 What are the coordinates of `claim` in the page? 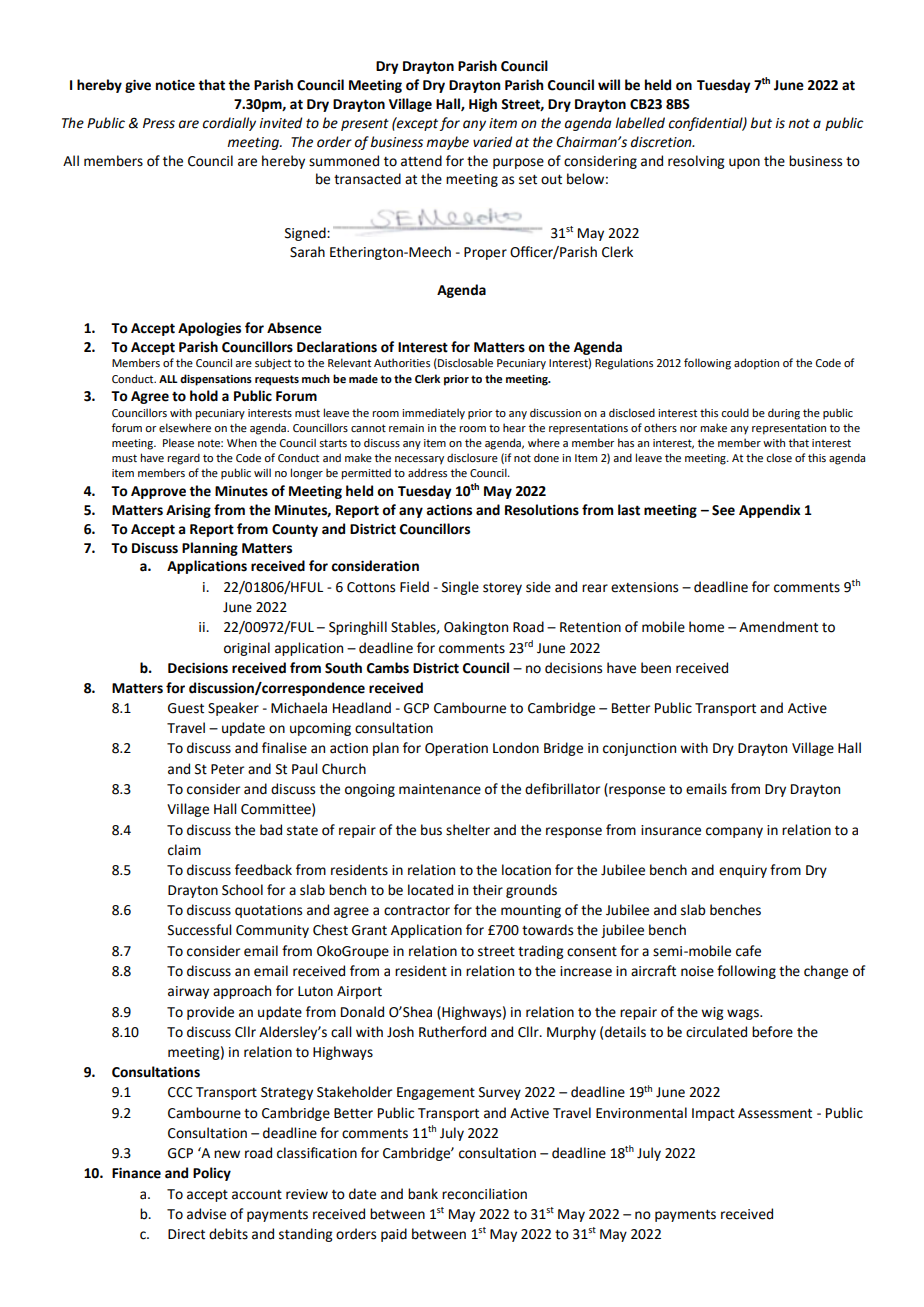 It's located at (184, 850).
